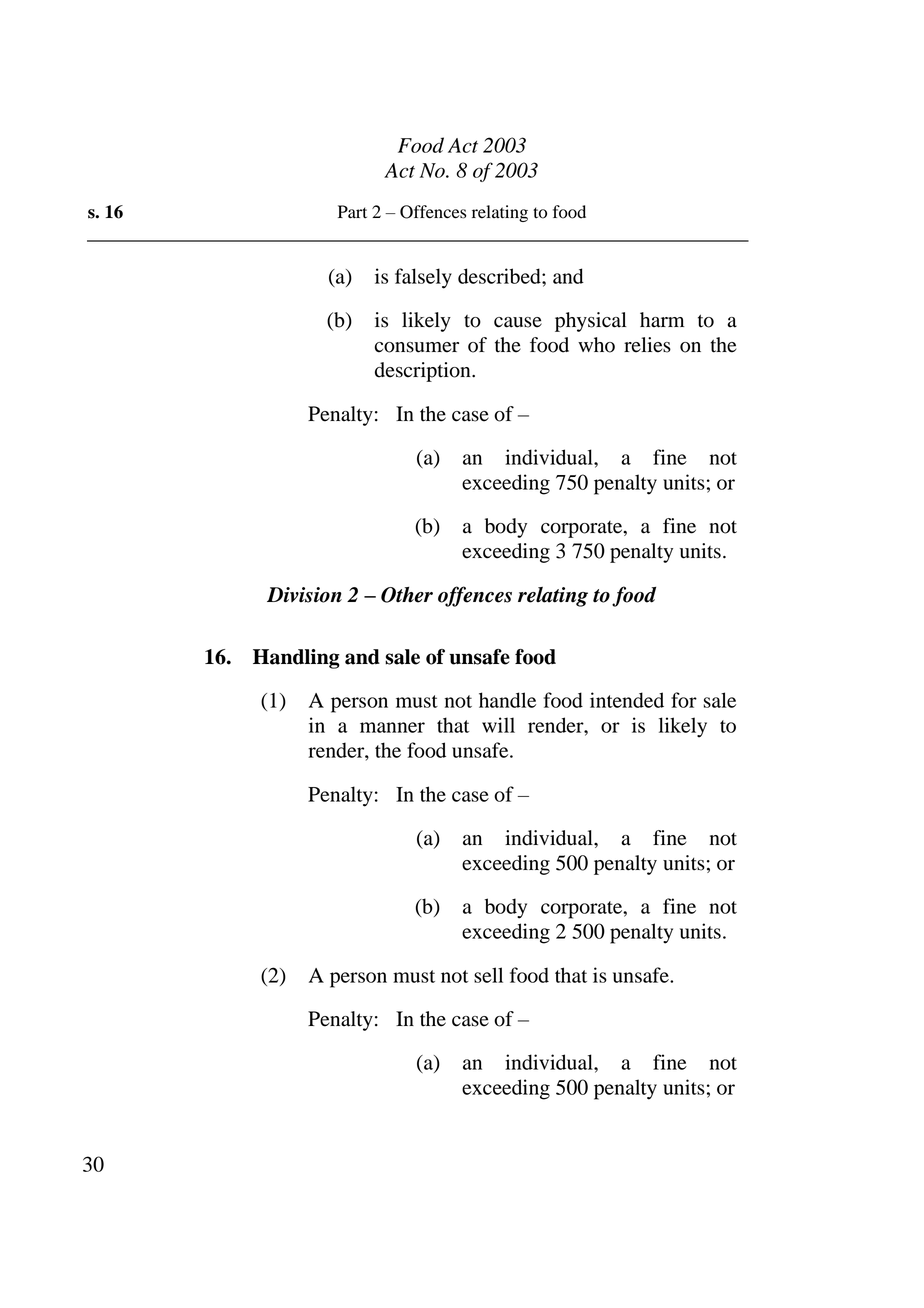  Describe the element at coordinates (352, 212) in the image. I see `Part` at that location.
